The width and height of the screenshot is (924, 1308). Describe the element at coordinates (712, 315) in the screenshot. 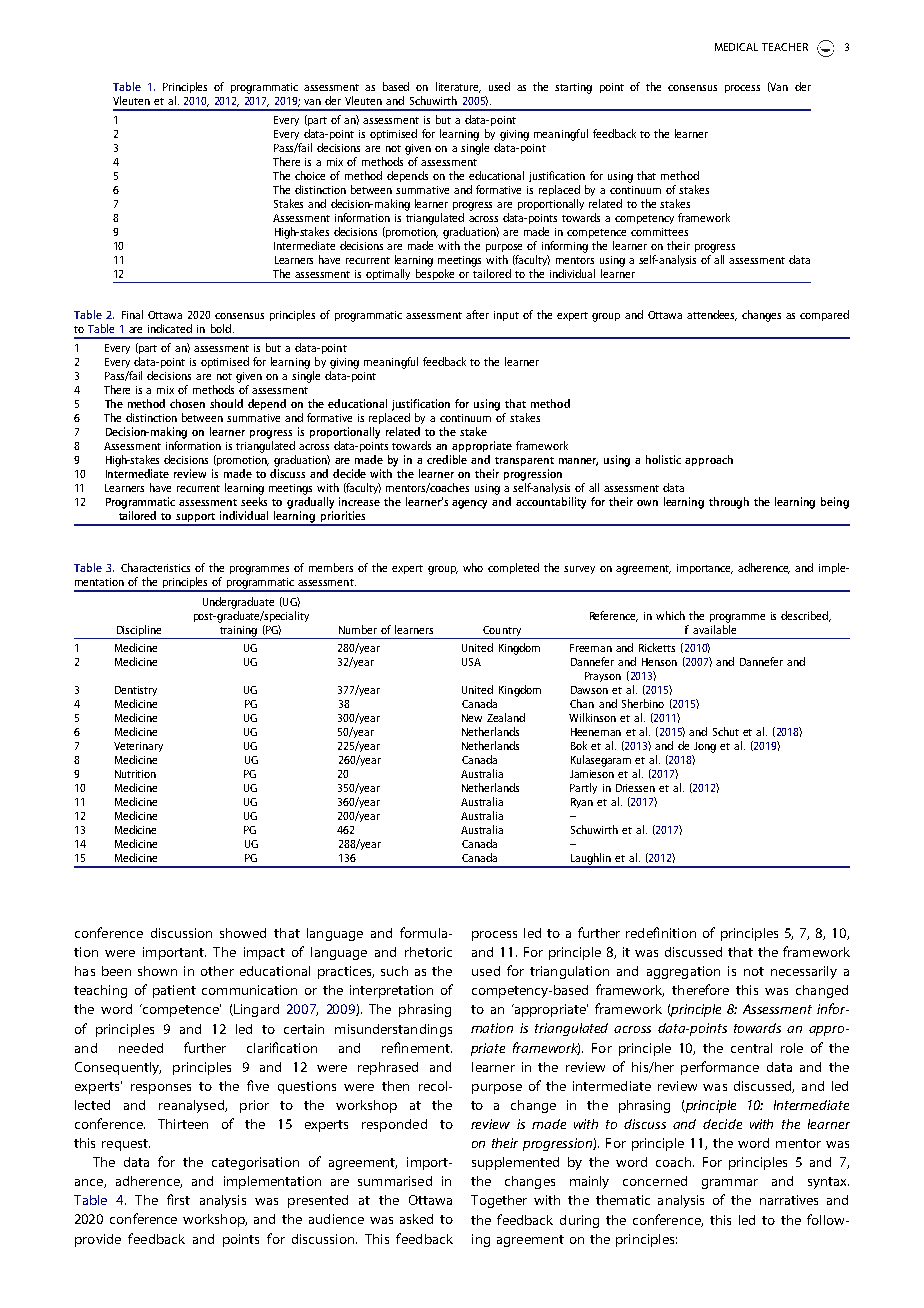

I see `attendees` at that location.
